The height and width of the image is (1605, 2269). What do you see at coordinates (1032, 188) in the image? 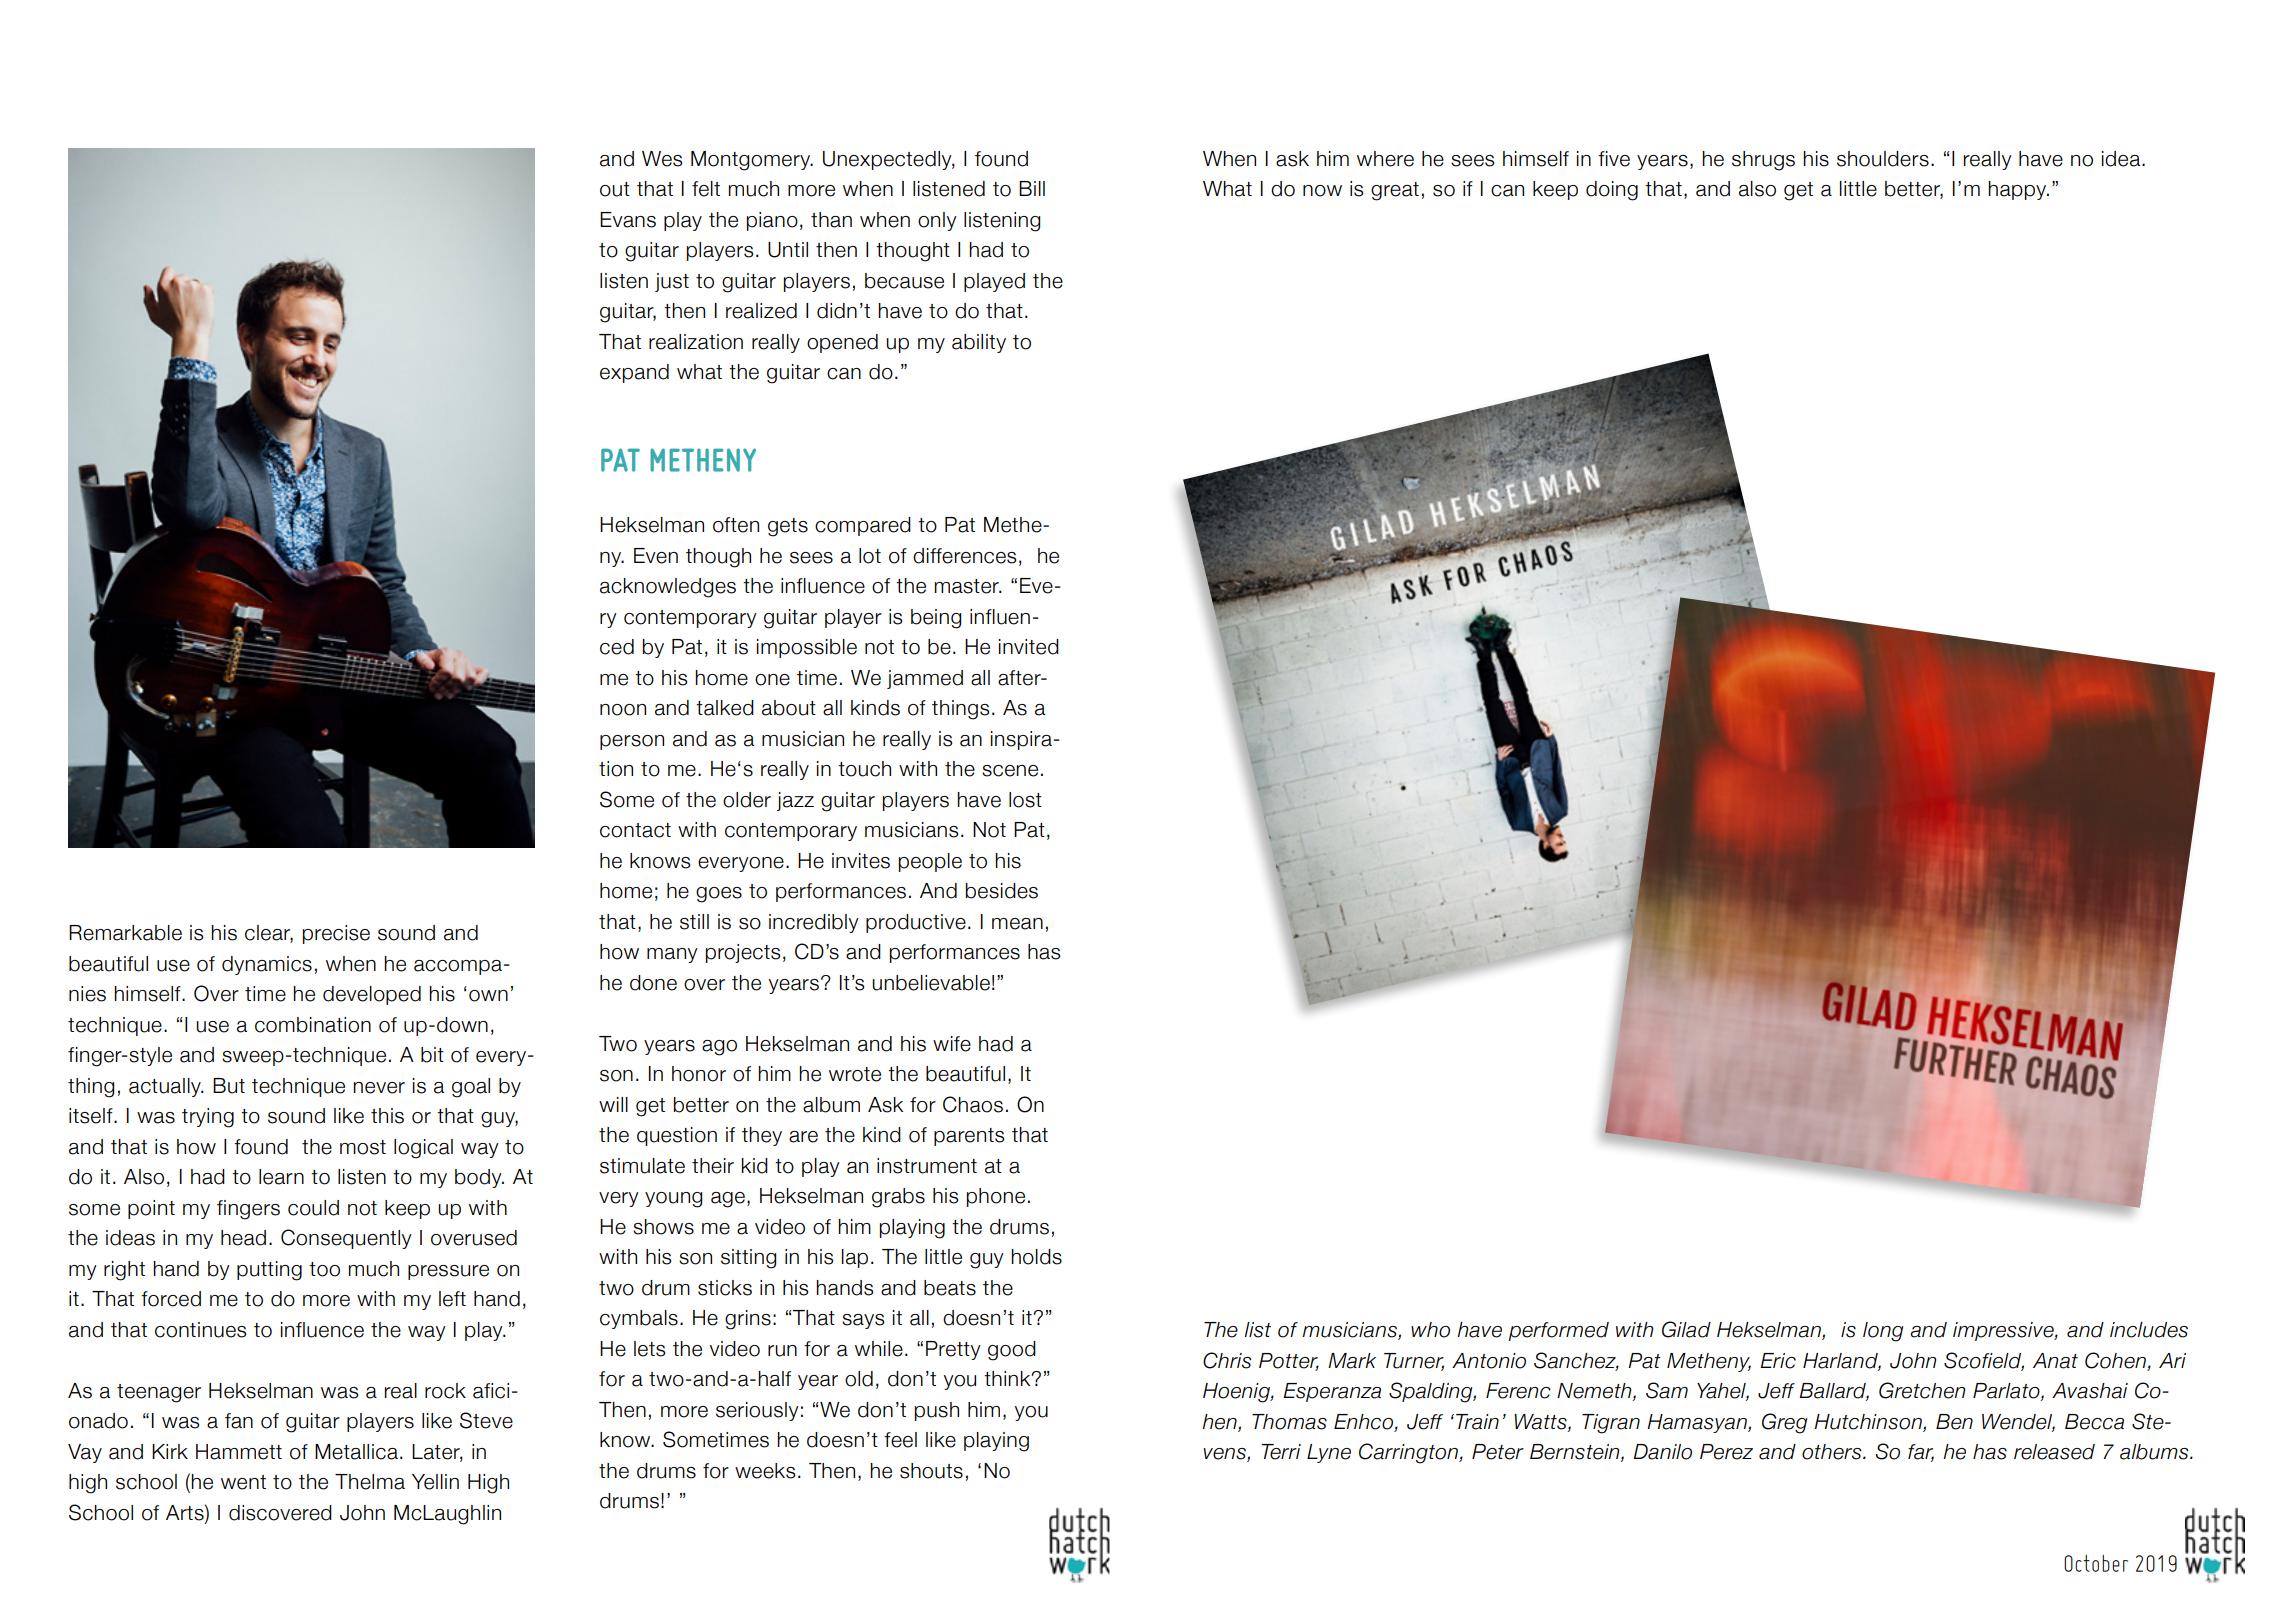
I see `Bill` at bounding box center [1032, 188].
